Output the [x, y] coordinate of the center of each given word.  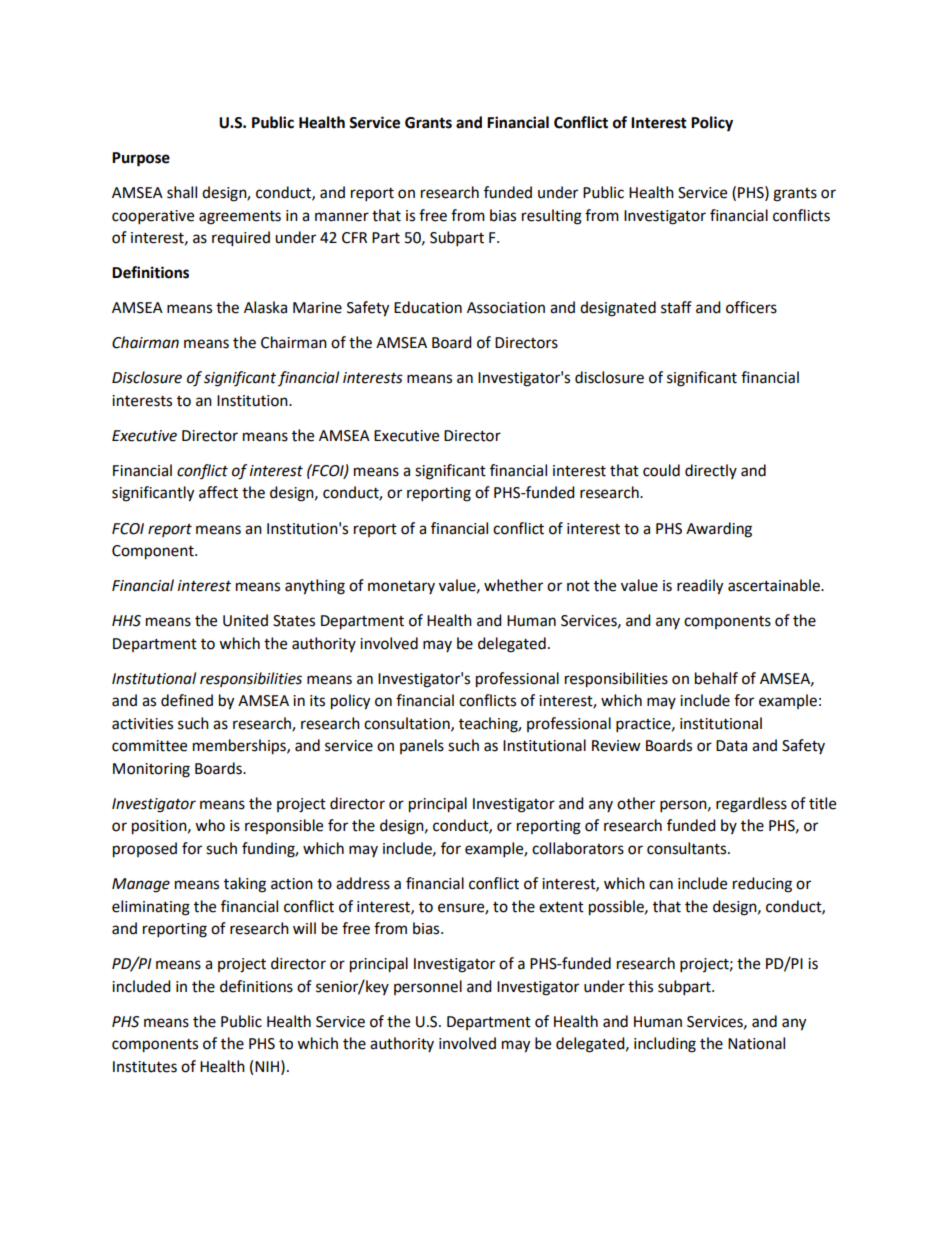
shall [182, 192]
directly [711, 471]
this [640, 986]
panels [422, 746]
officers [751, 307]
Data [731, 746]
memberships [240, 747]
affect [218, 492]
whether [513, 585]
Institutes [145, 1067]
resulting [552, 217]
